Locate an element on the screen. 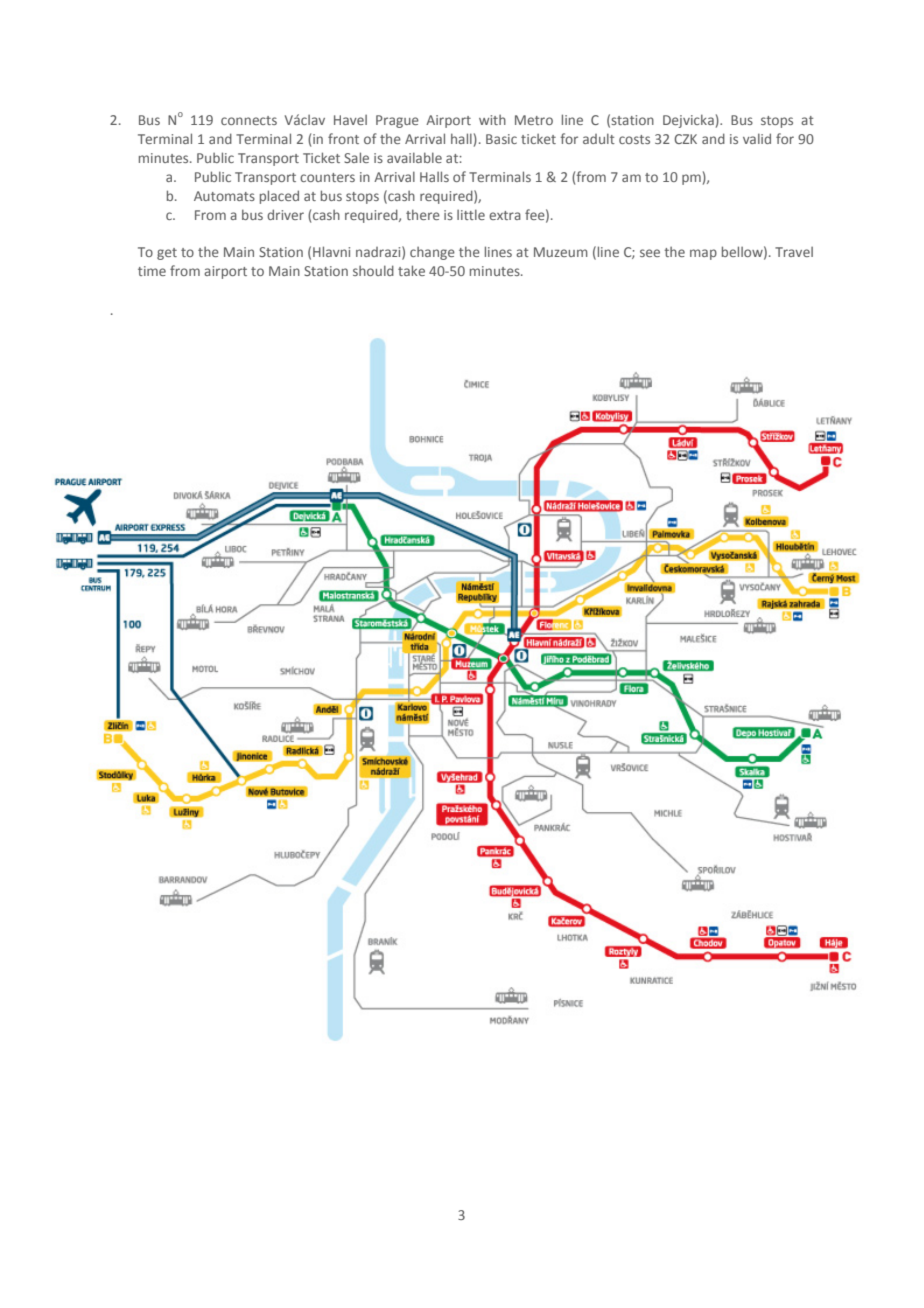 This screenshot has height=1308, width=924. driver is located at coordinates (285, 214).
